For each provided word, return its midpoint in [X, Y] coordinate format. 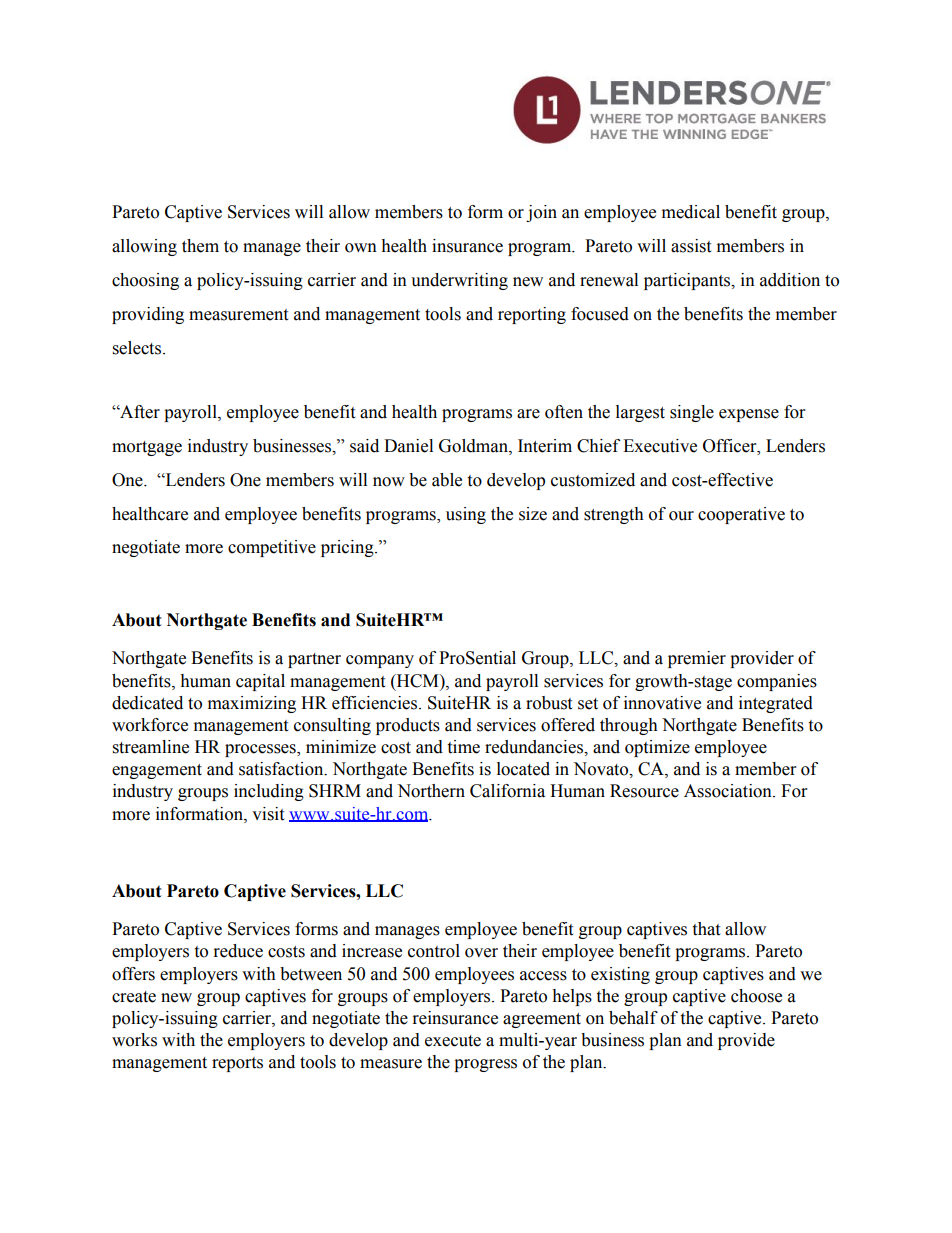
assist [691, 246]
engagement [157, 771]
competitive [272, 548]
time [463, 747]
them [200, 246]
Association [729, 791]
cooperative [741, 515]
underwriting [459, 281]
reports [237, 1064]
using [466, 515]
